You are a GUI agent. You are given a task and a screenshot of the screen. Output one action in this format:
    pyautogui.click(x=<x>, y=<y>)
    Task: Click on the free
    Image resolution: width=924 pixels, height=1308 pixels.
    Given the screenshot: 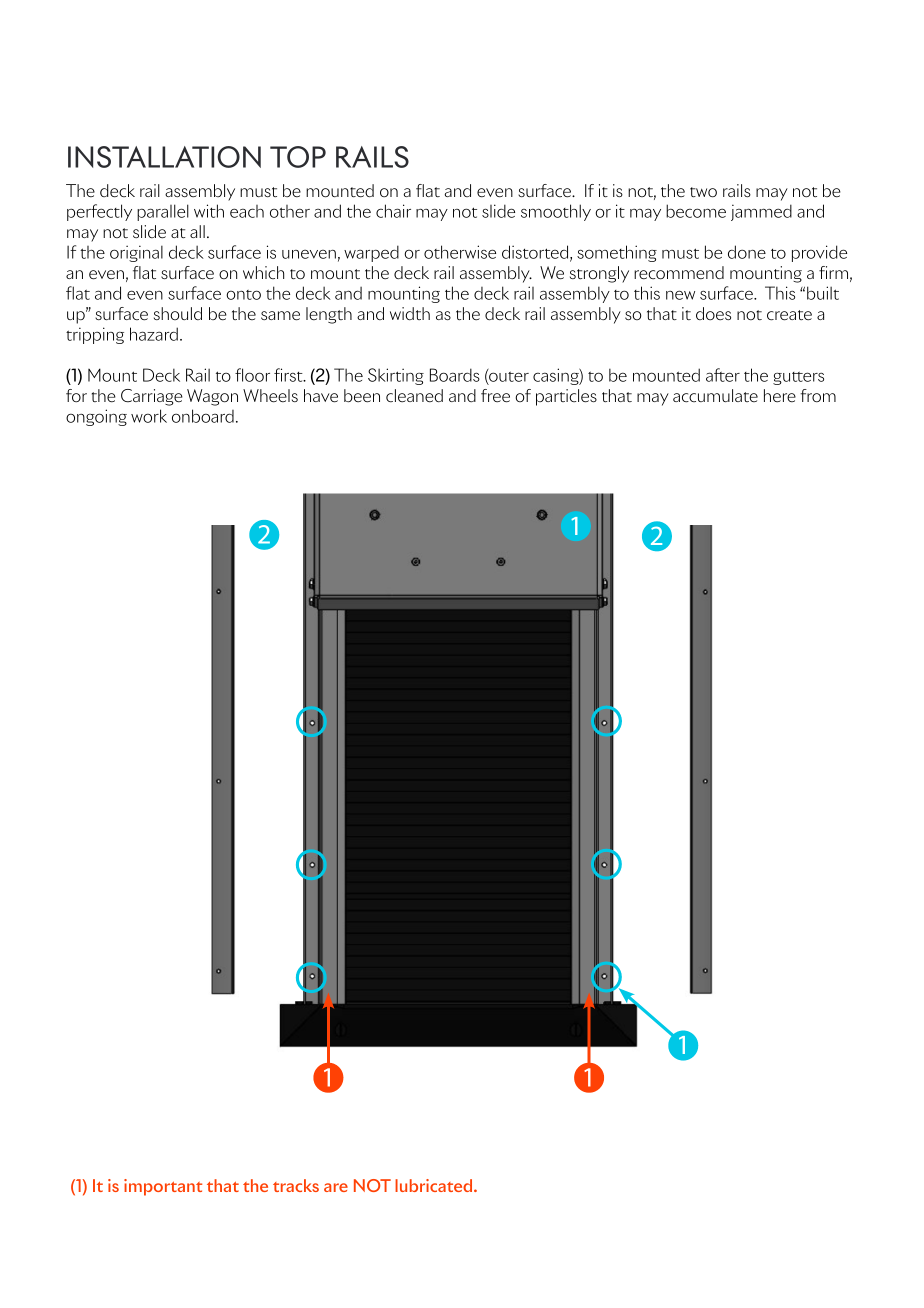 What is the action you would take?
    pyautogui.click(x=495, y=396)
